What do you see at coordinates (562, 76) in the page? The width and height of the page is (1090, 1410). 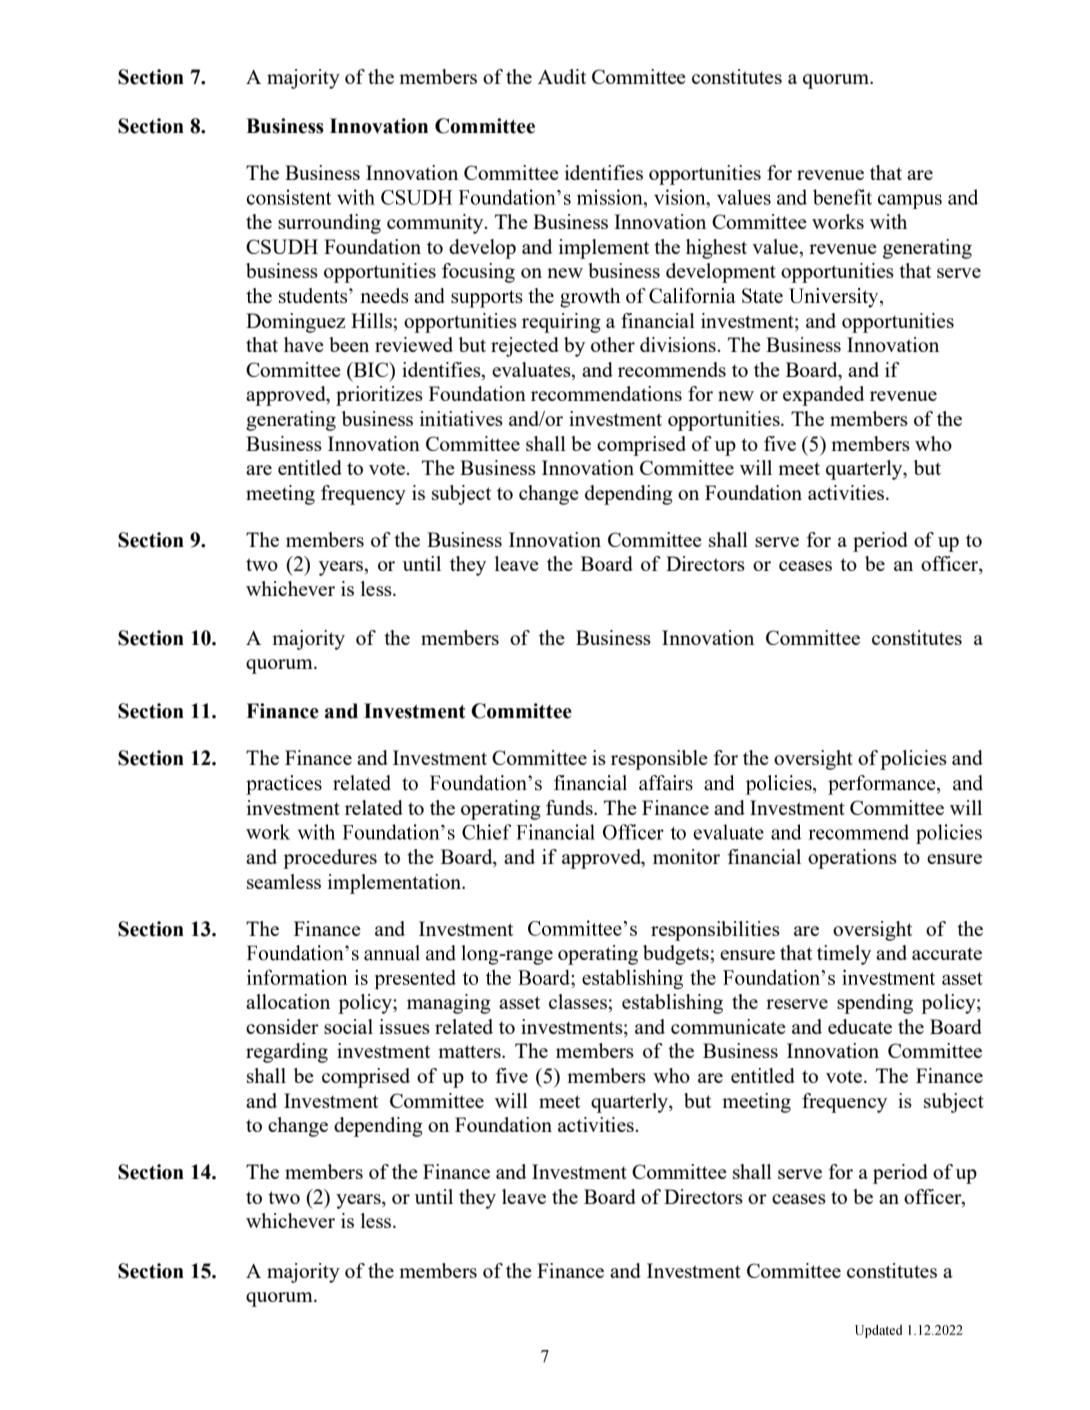 I see `Audit` at bounding box center [562, 76].
